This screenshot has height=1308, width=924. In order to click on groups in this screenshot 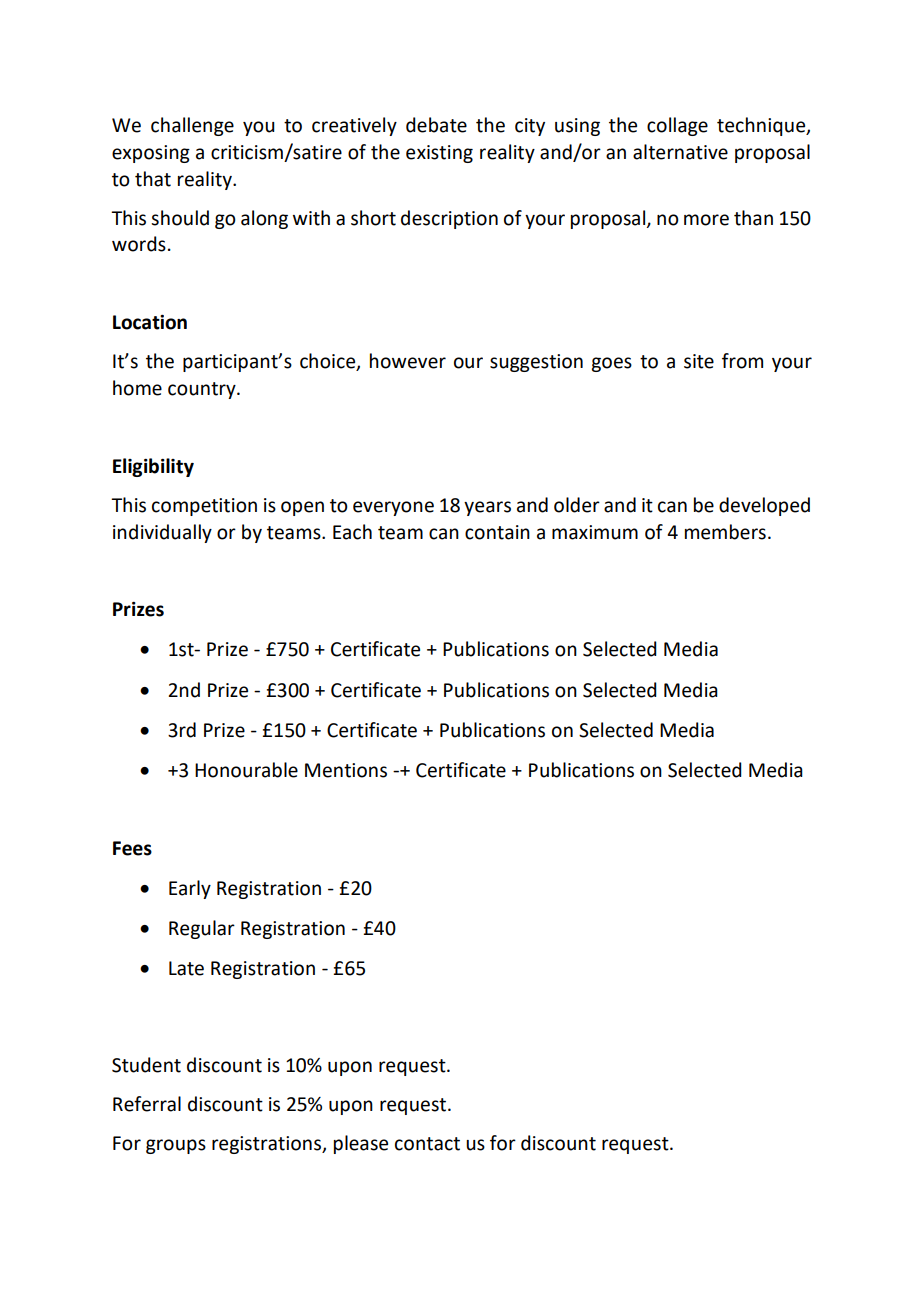, I will do `click(176, 1146)`.
